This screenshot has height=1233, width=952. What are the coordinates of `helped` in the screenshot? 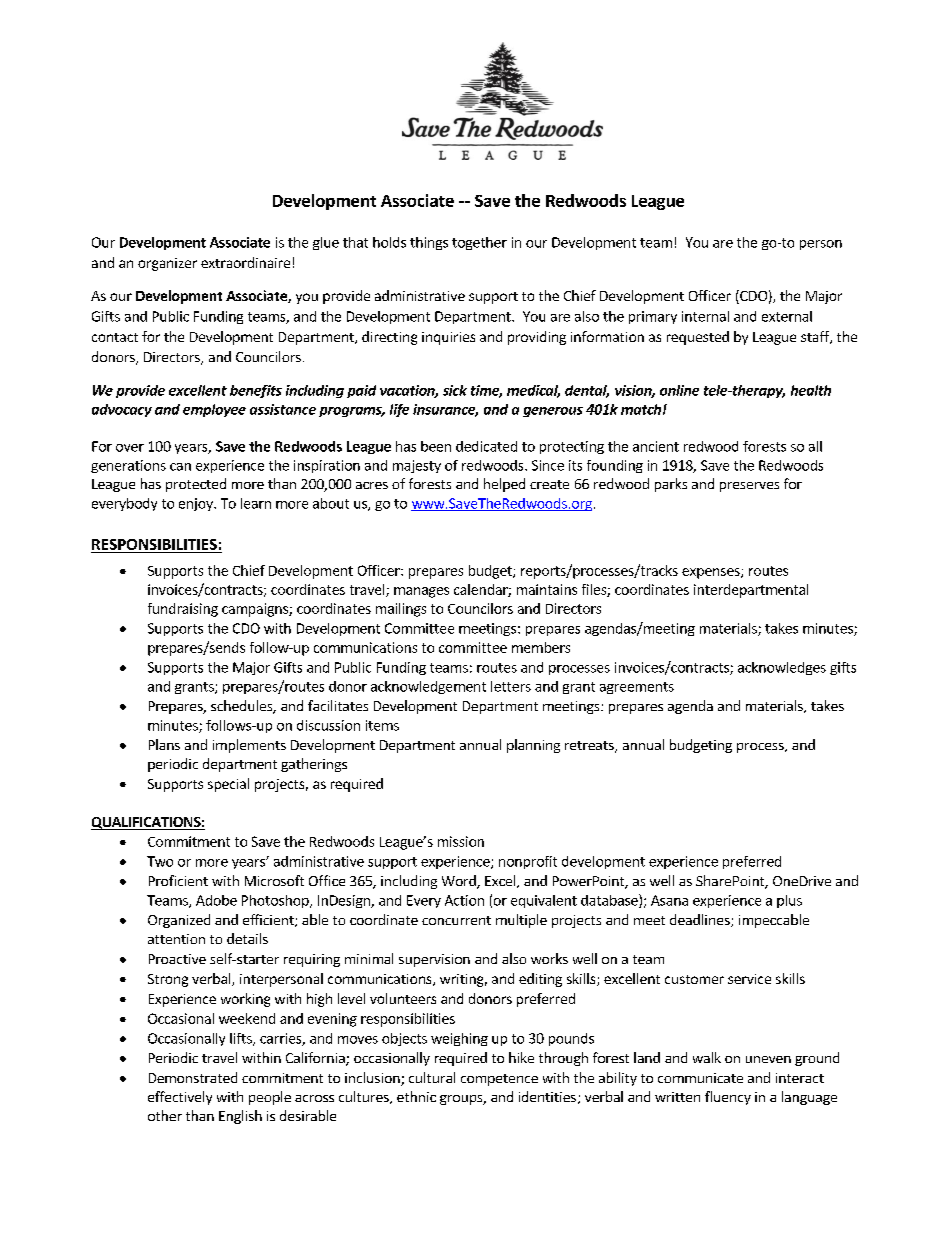 It's located at (504, 485).
